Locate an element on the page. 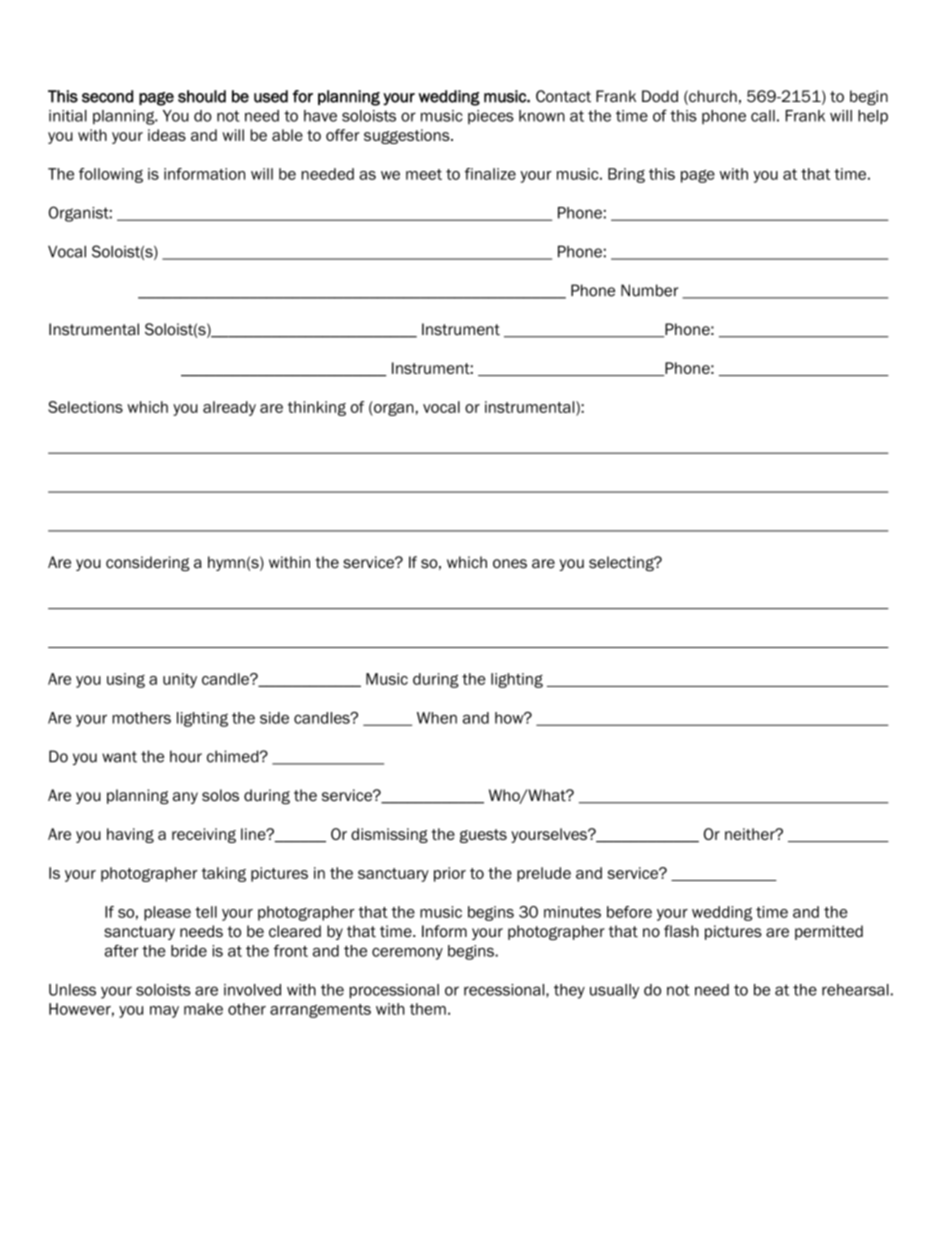 The image size is (952, 1233). hour is located at coordinates (186, 756).
